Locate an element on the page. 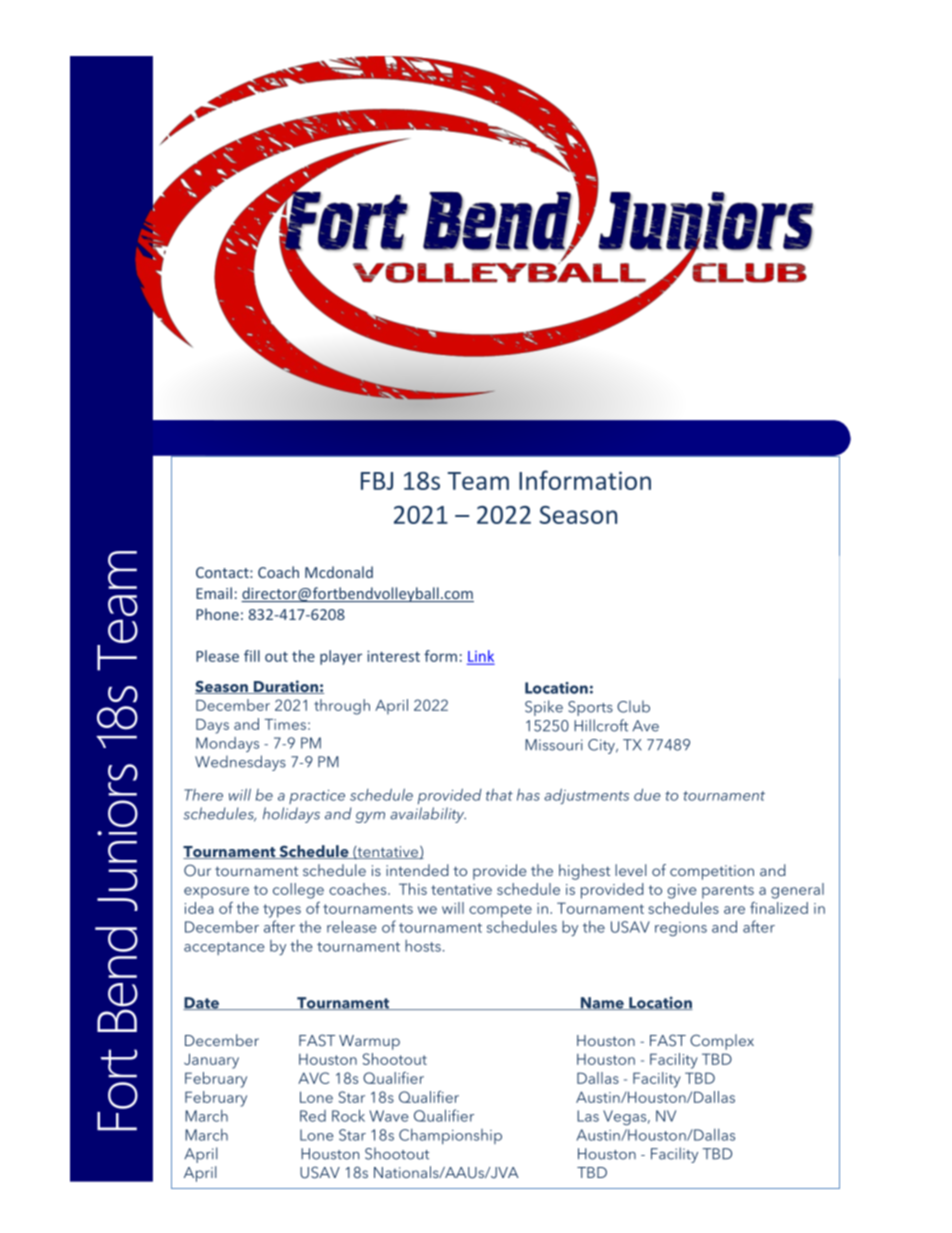 This image has height=1233, width=952. Red is located at coordinates (313, 1116).
